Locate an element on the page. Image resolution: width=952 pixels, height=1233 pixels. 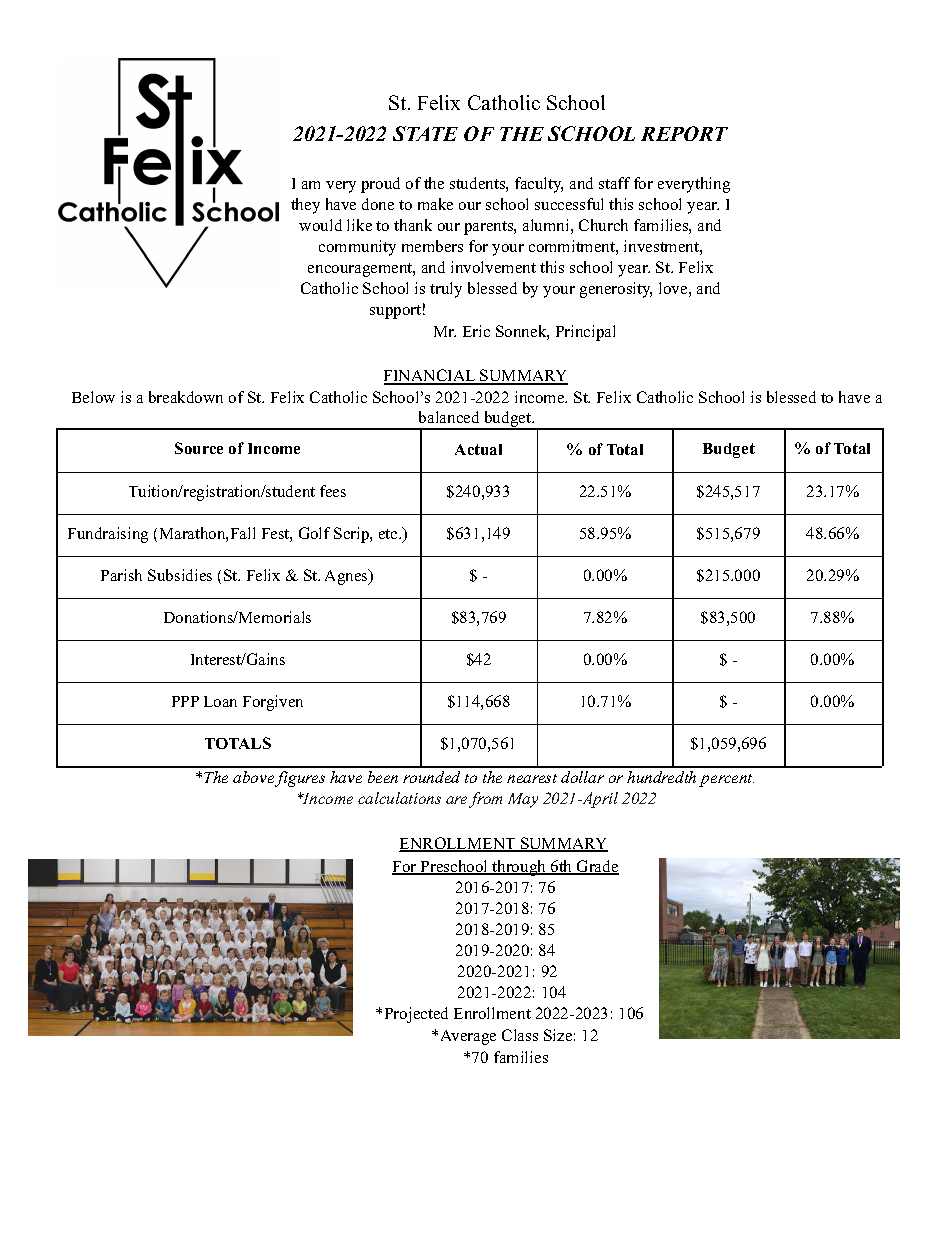
STATE is located at coordinates (425, 133).
